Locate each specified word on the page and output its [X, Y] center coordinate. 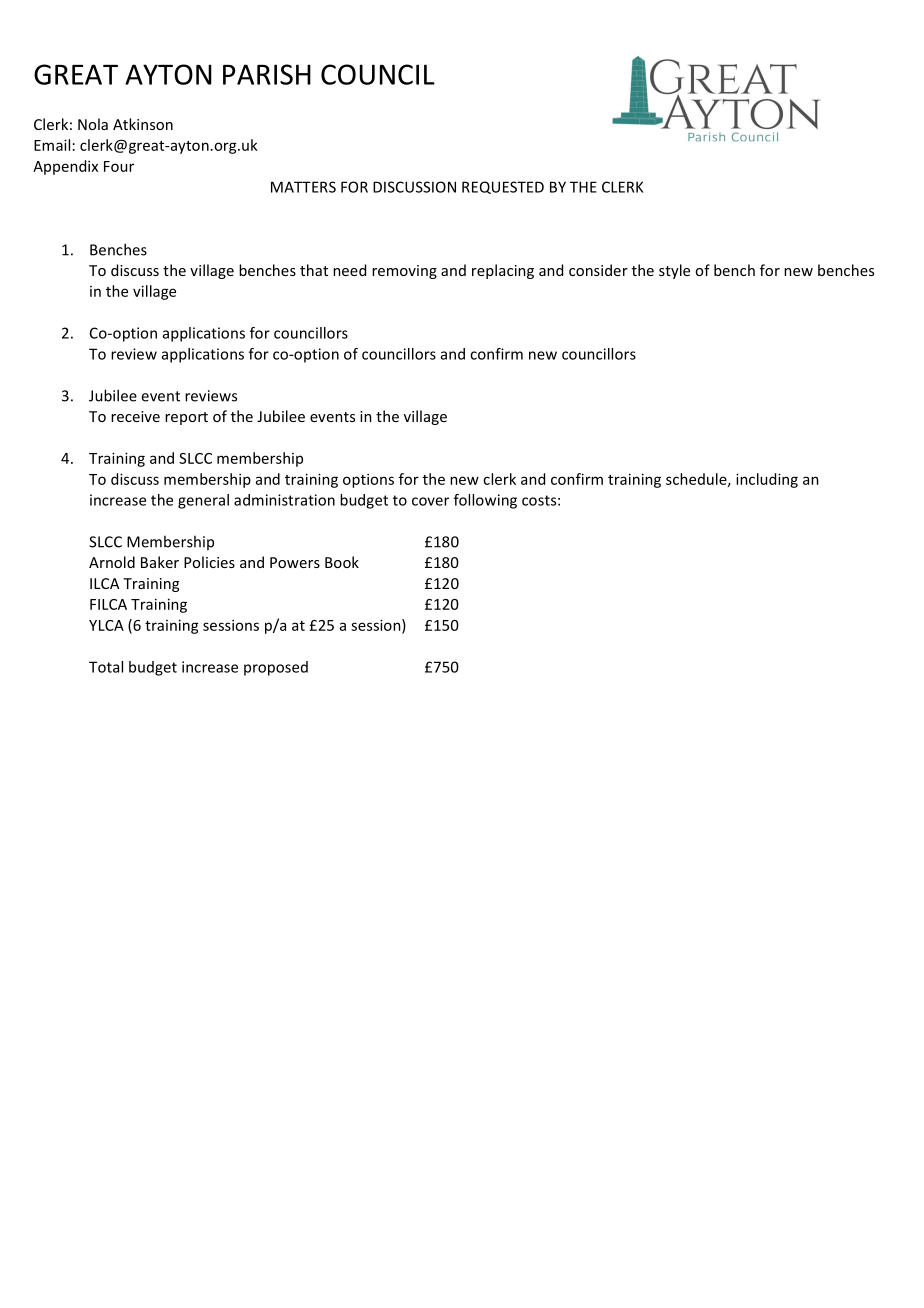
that [314, 270]
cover [430, 501]
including [767, 480]
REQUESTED [503, 187]
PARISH [267, 74]
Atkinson [143, 124]
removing [404, 272]
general [203, 501]
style [674, 271]
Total [106, 667]
